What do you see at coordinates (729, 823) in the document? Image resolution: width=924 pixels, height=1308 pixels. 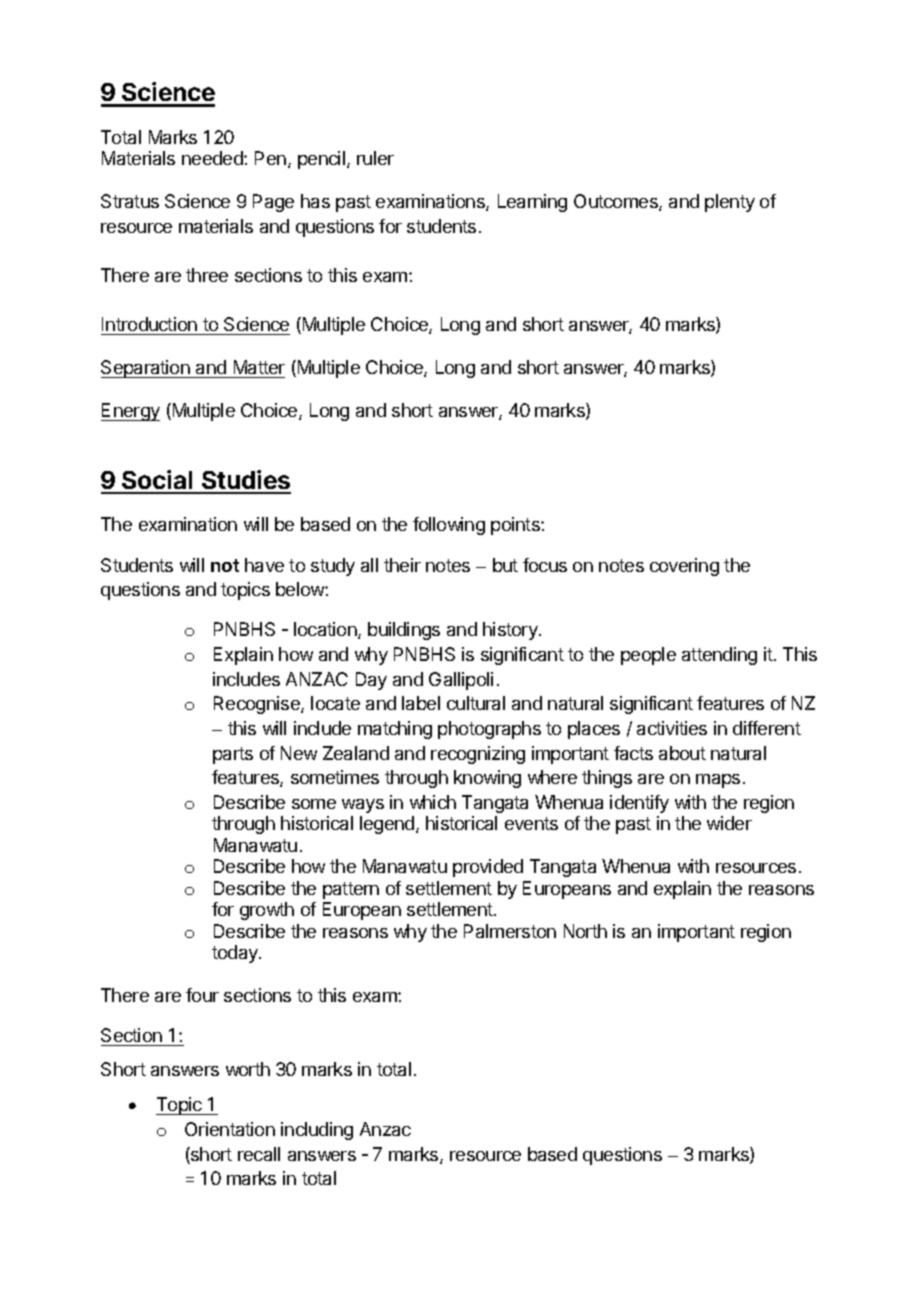 I see `wider` at bounding box center [729, 823].
